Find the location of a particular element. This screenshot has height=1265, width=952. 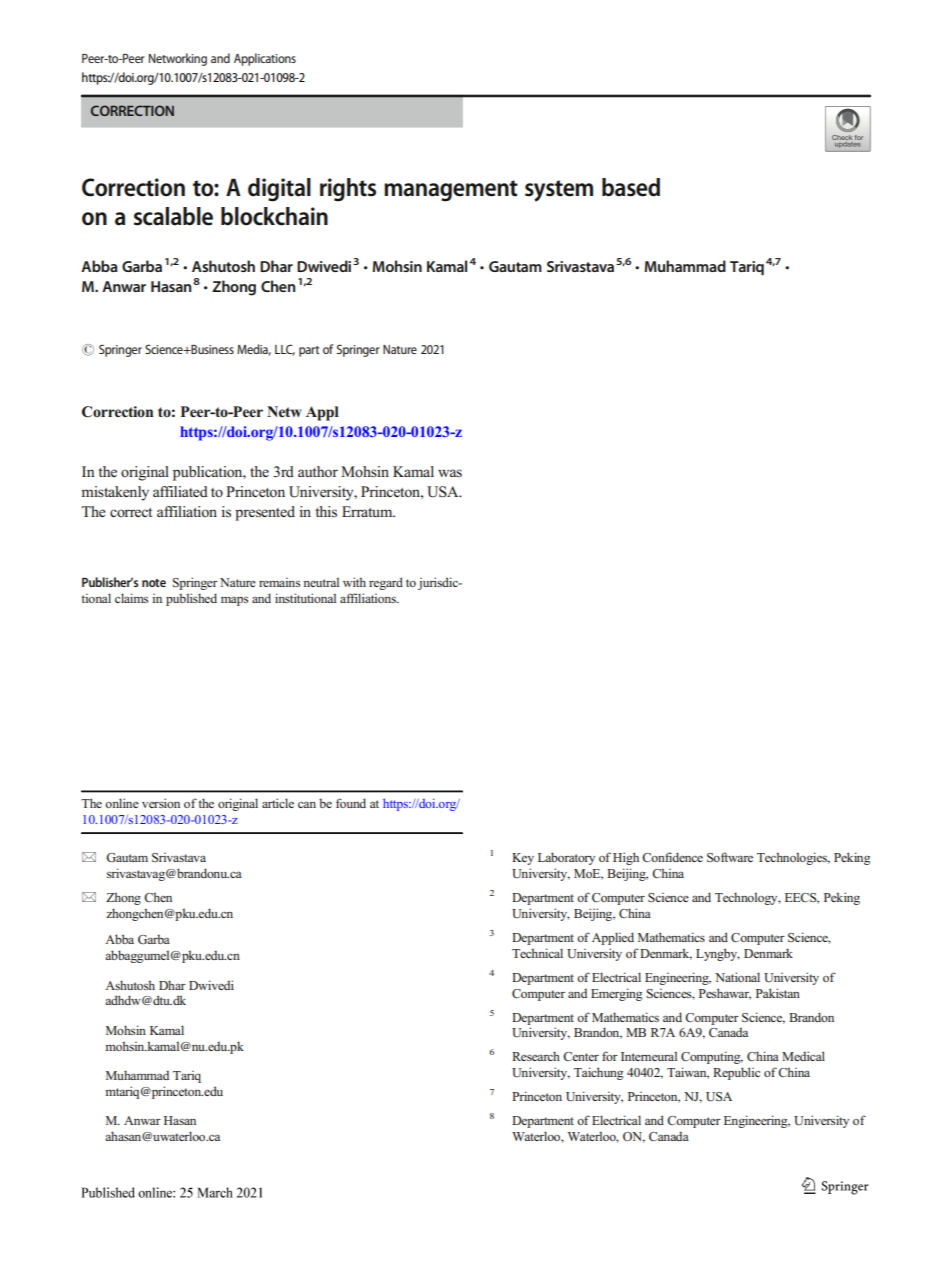

Research is located at coordinates (536, 1056).
